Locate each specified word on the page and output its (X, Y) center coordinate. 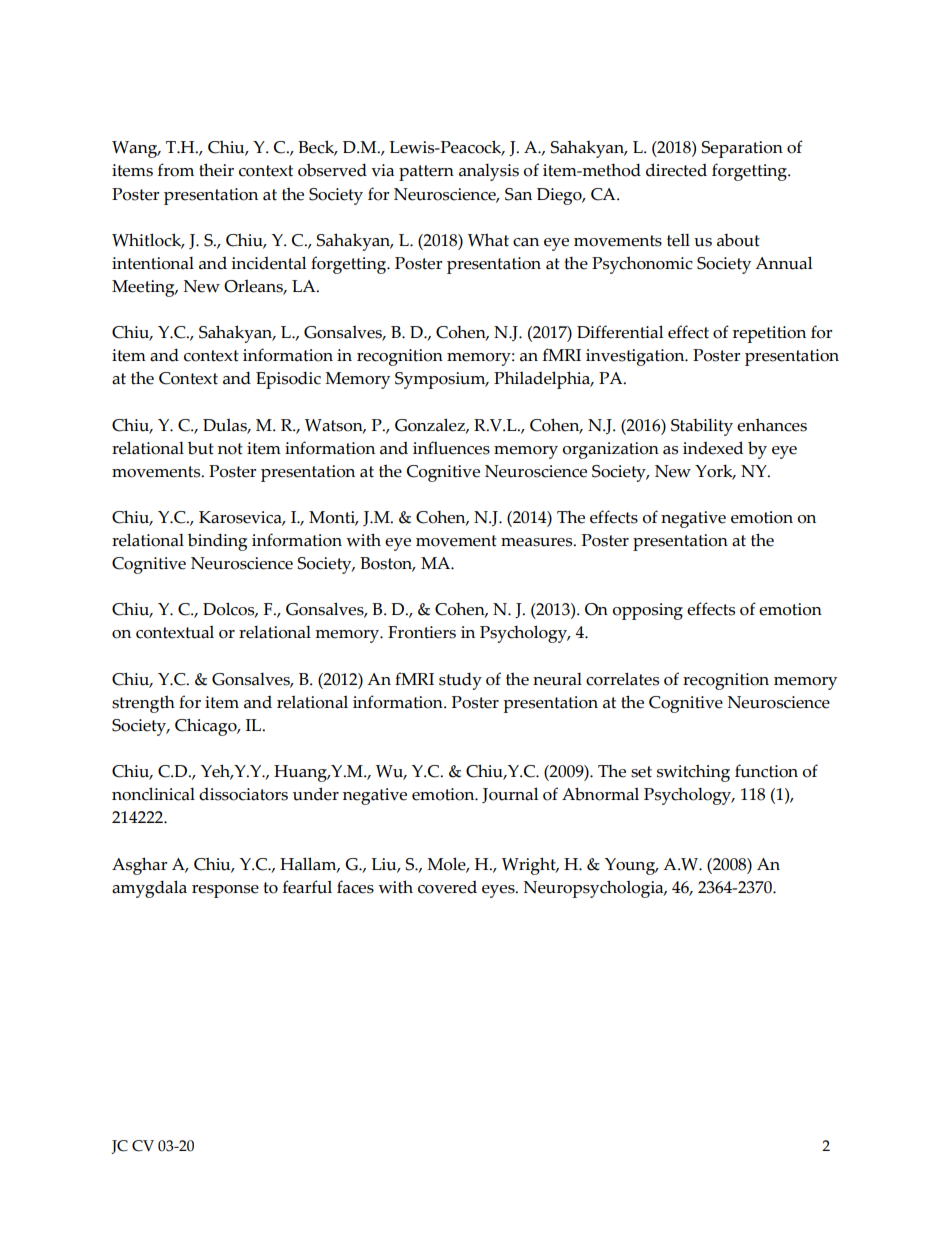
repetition (769, 334)
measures (538, 542)
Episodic (288, 380)
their (216, 170)
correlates (622, 679)
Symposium (441, 380)
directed (676, 170)
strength (143, 704)
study (460, 681)
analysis (489, 172)
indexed (713, 448)
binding (217, 542)
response (225, 891)
